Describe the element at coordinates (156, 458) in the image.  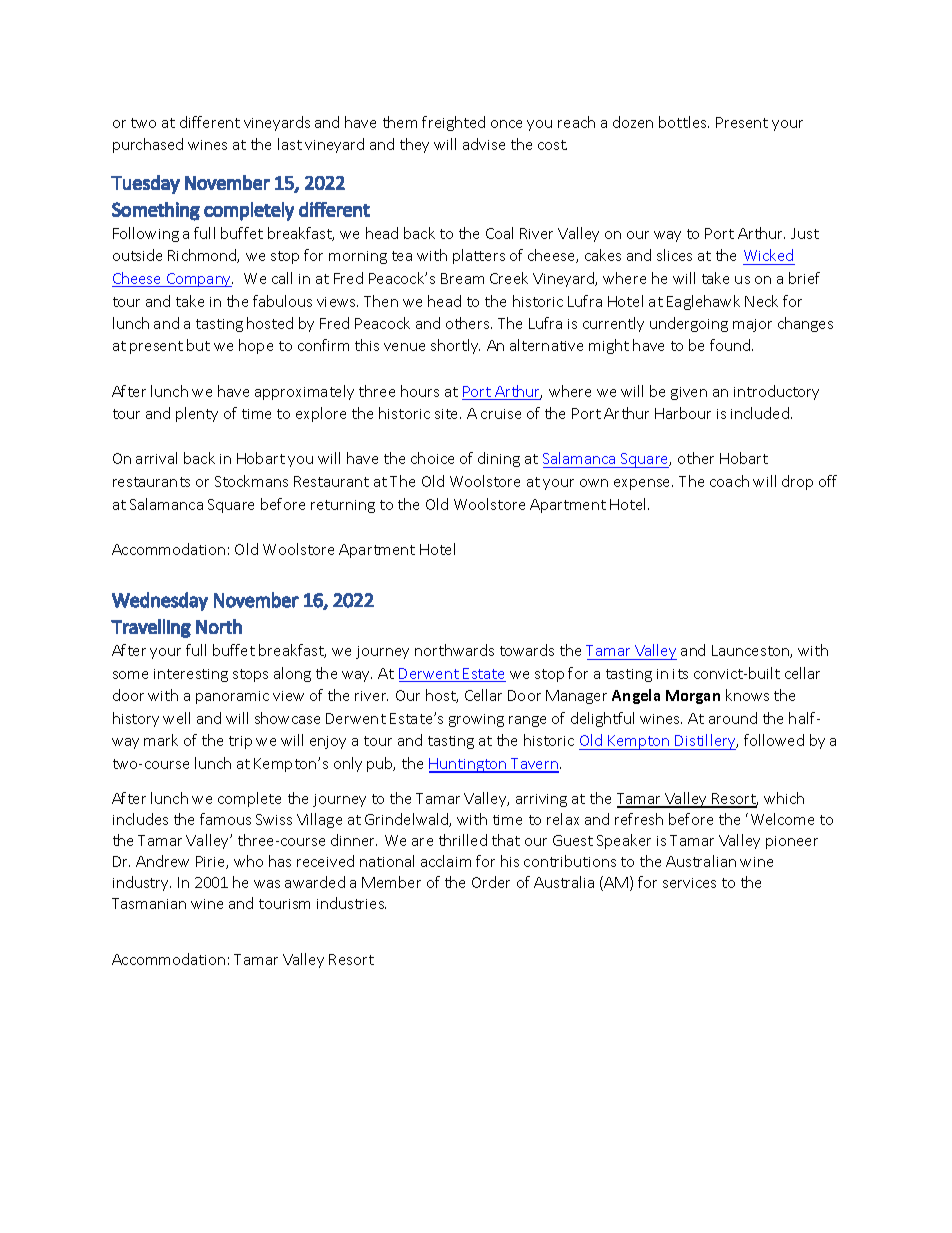
I see `arrival` at that location.
